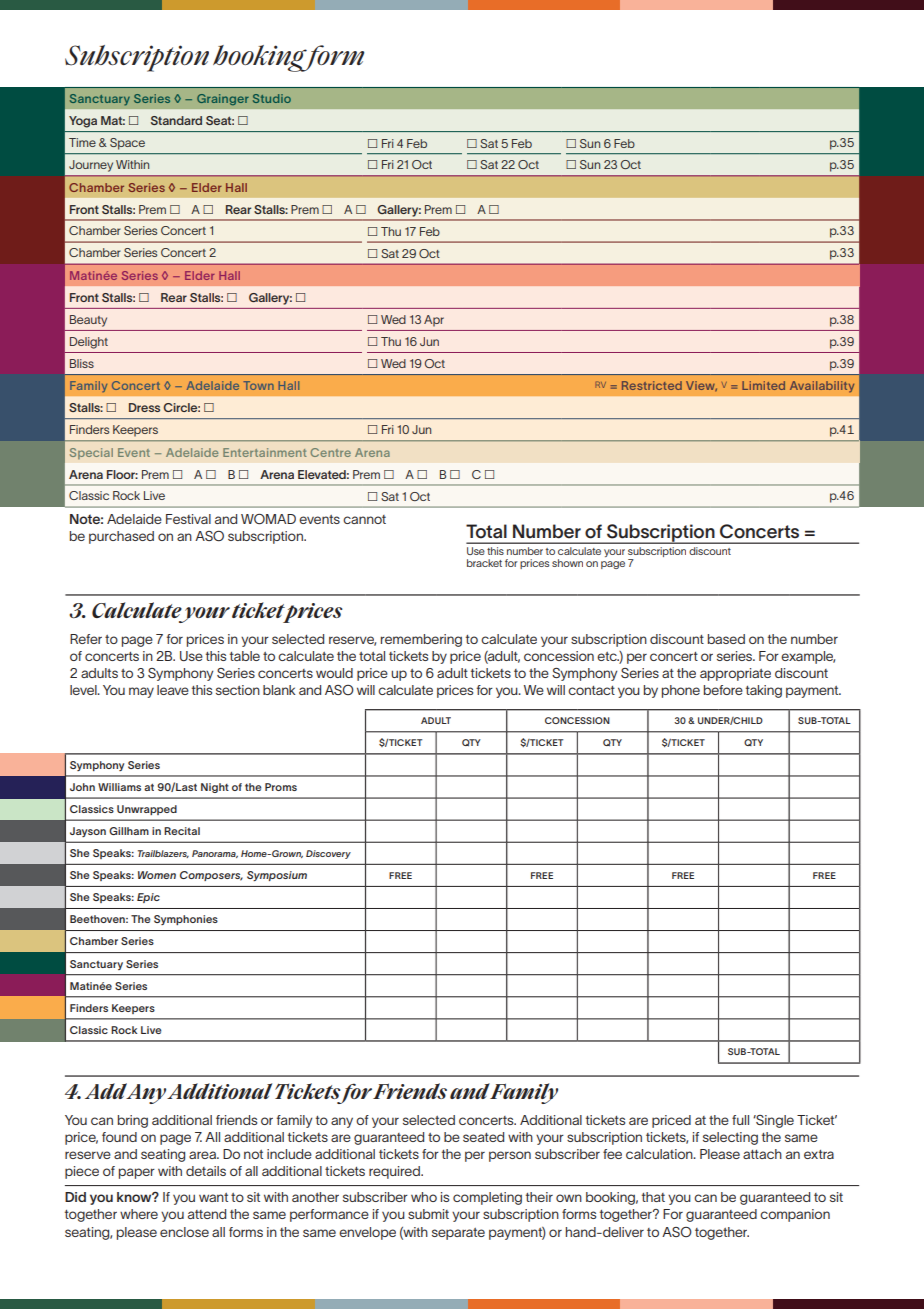 The height and width of the screenshot is (1309, 924). What do you see at coordinates (272, 98) in the screenshot?
I see `Studio` at bounding box center [272, 98].
